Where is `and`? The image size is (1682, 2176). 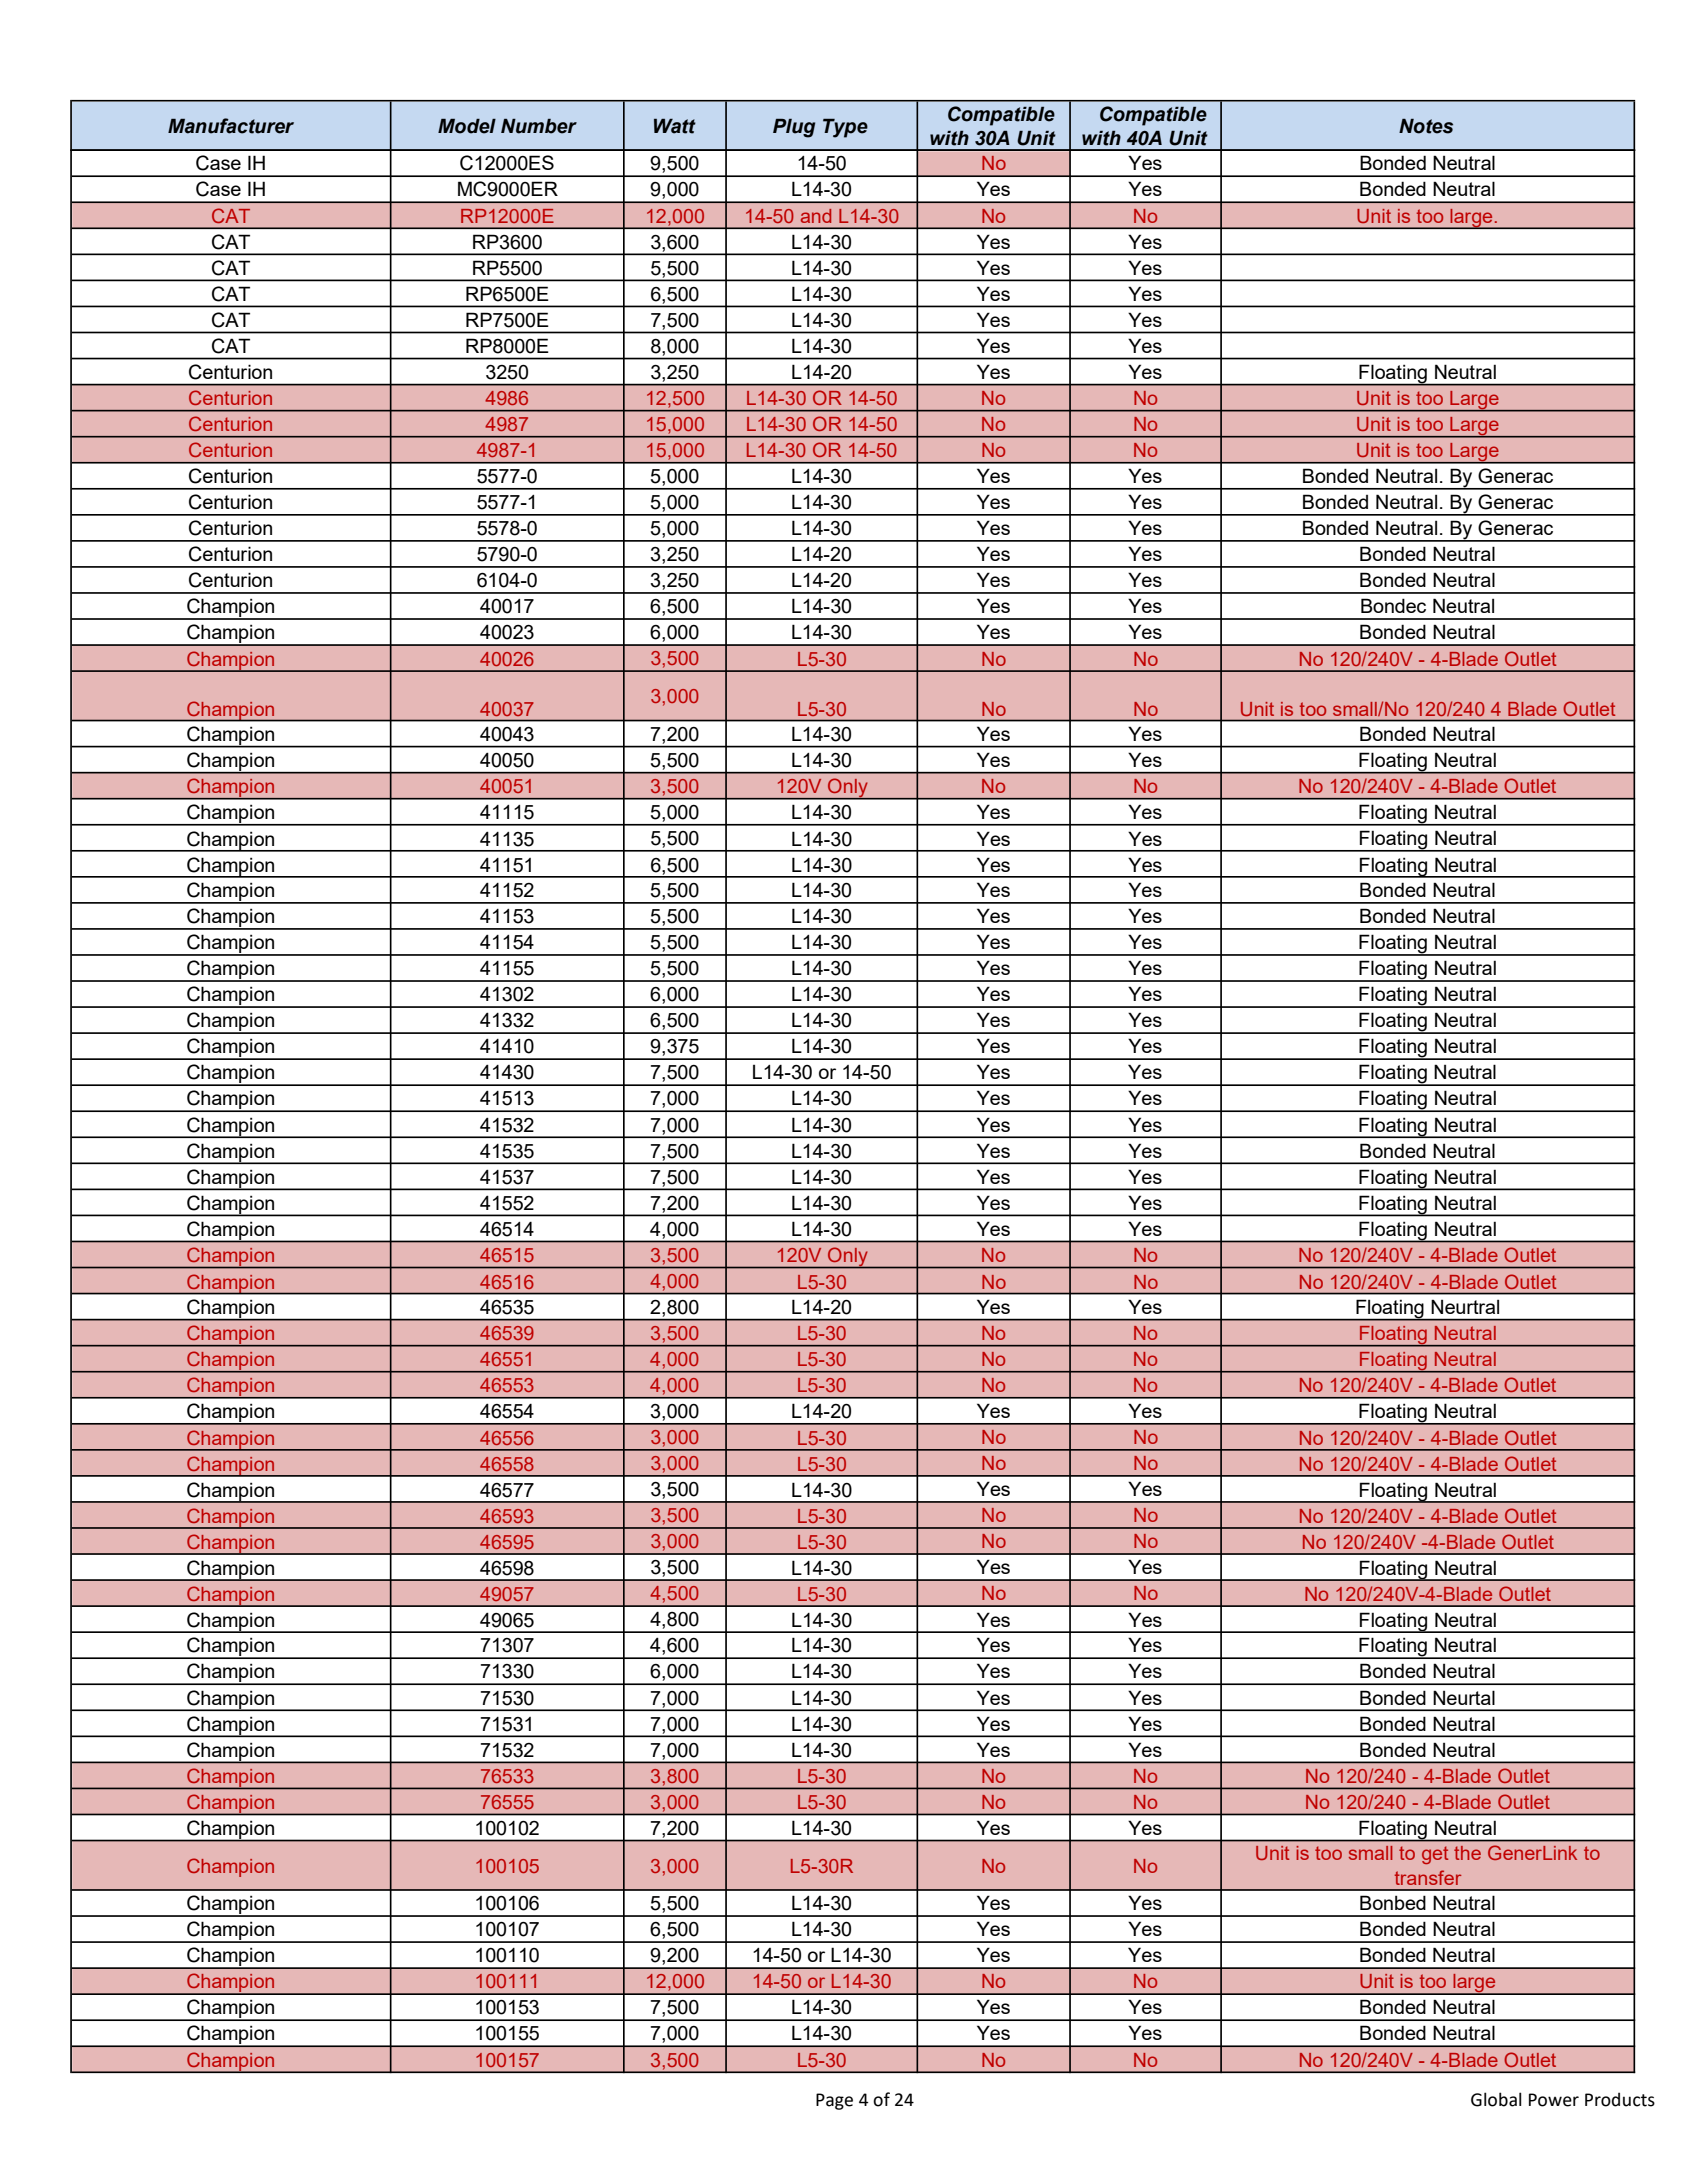
and is located at coordinates (816, 216).
